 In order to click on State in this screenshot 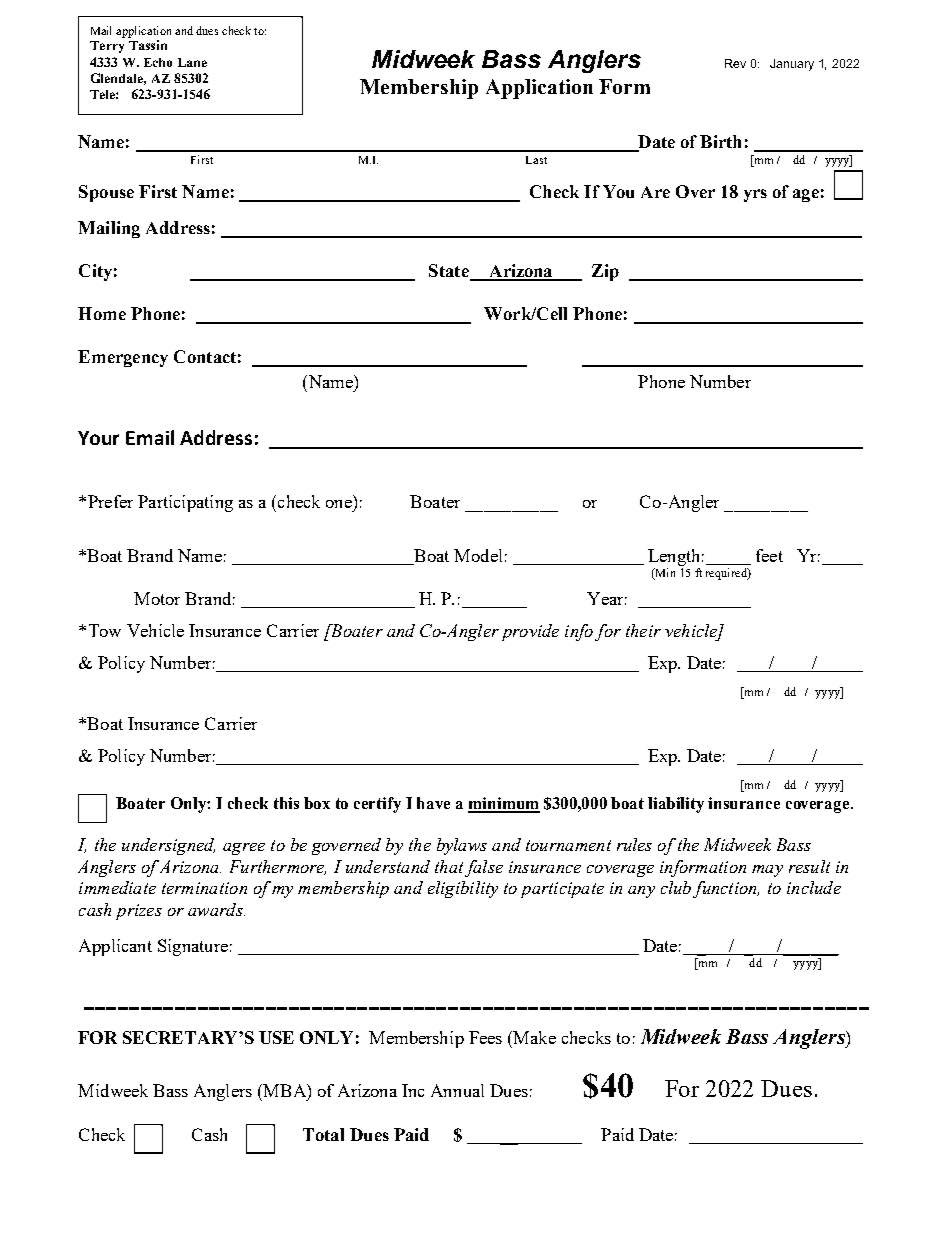, I will do `click(450, 272)`.
